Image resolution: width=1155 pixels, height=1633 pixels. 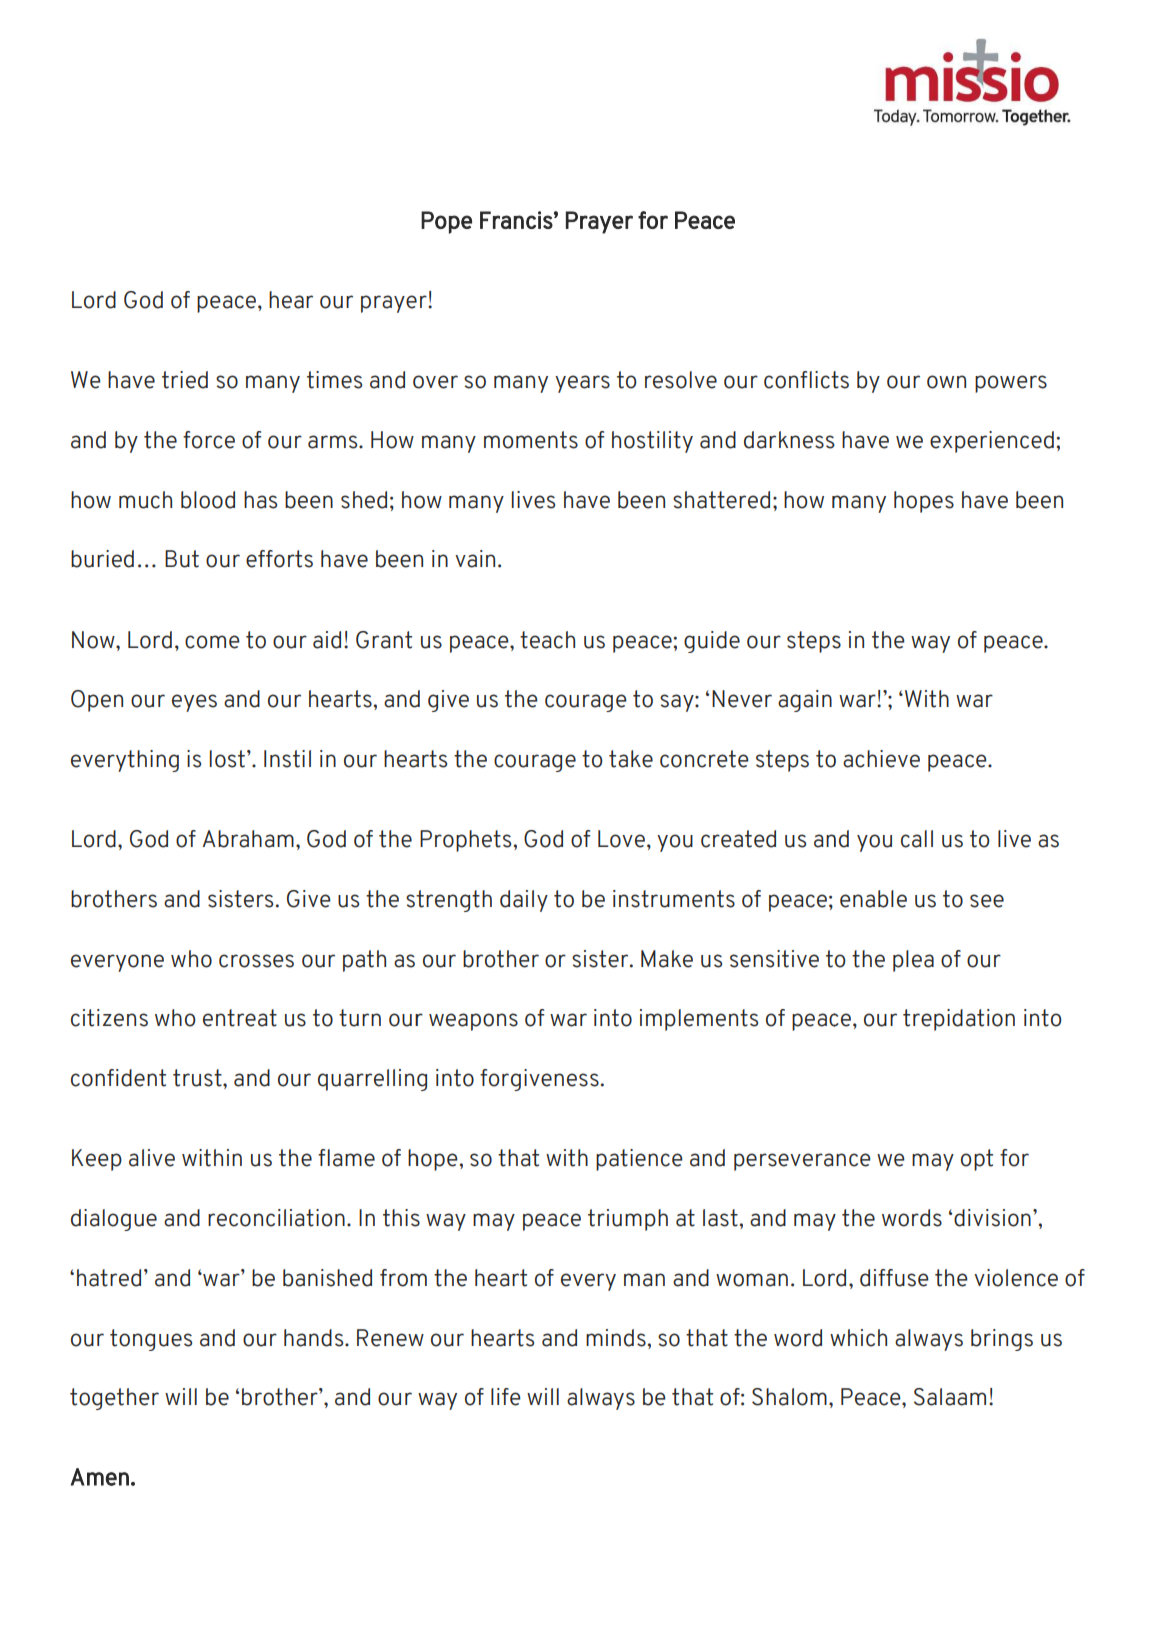 I want to click on diffuse, so click(x=894, y=1278).
